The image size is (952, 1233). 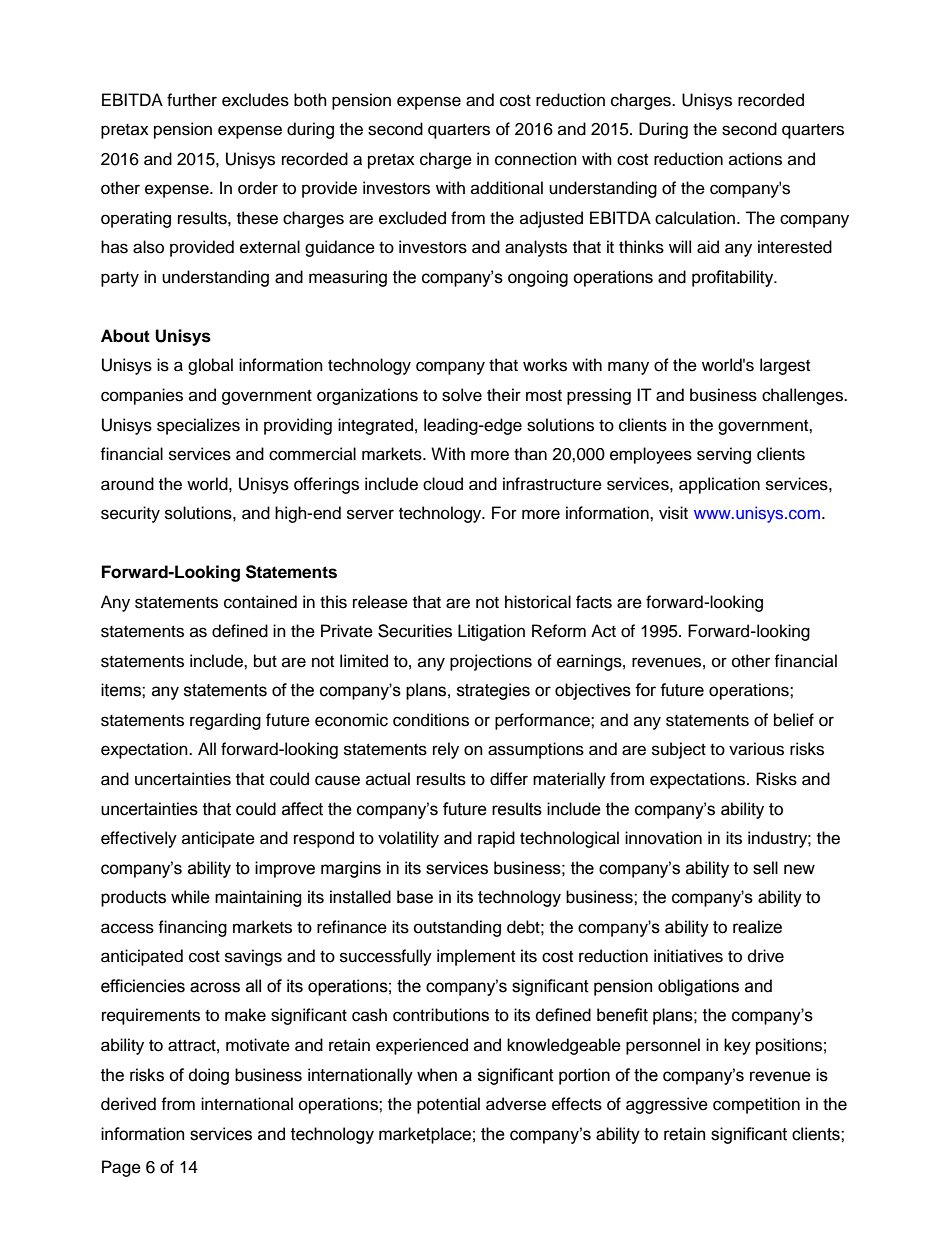 What do you see at coordinates (536, 159) in the image?
I see `connection` at bounding box center [536, 159].
